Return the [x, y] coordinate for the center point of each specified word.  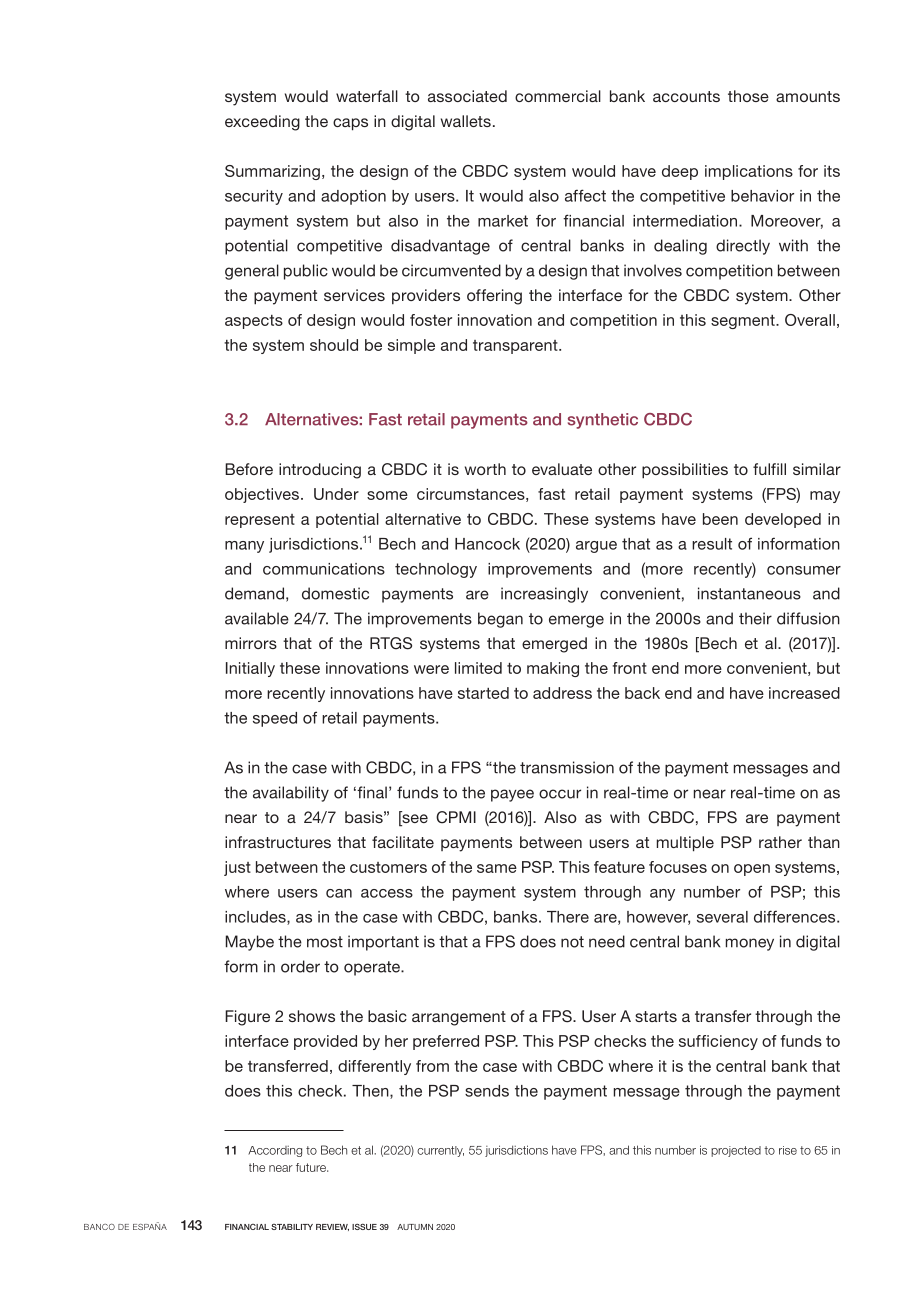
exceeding [262, 123]
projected [736, 1151]
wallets [466, 121]
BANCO [99, 1227]
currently [440, 1151]
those [748, 96]
